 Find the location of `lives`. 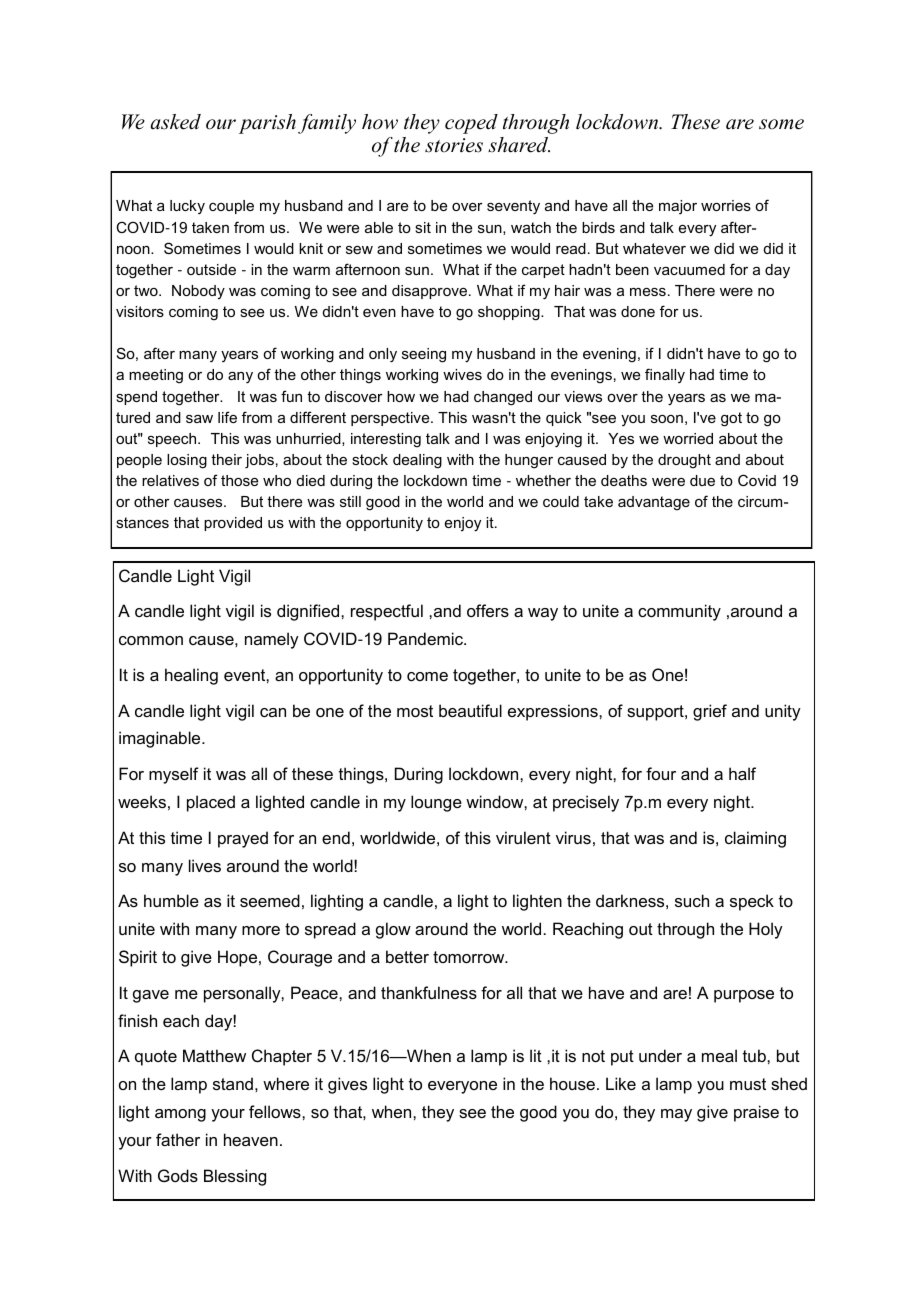

lives is located at coordinates (205, 865).
